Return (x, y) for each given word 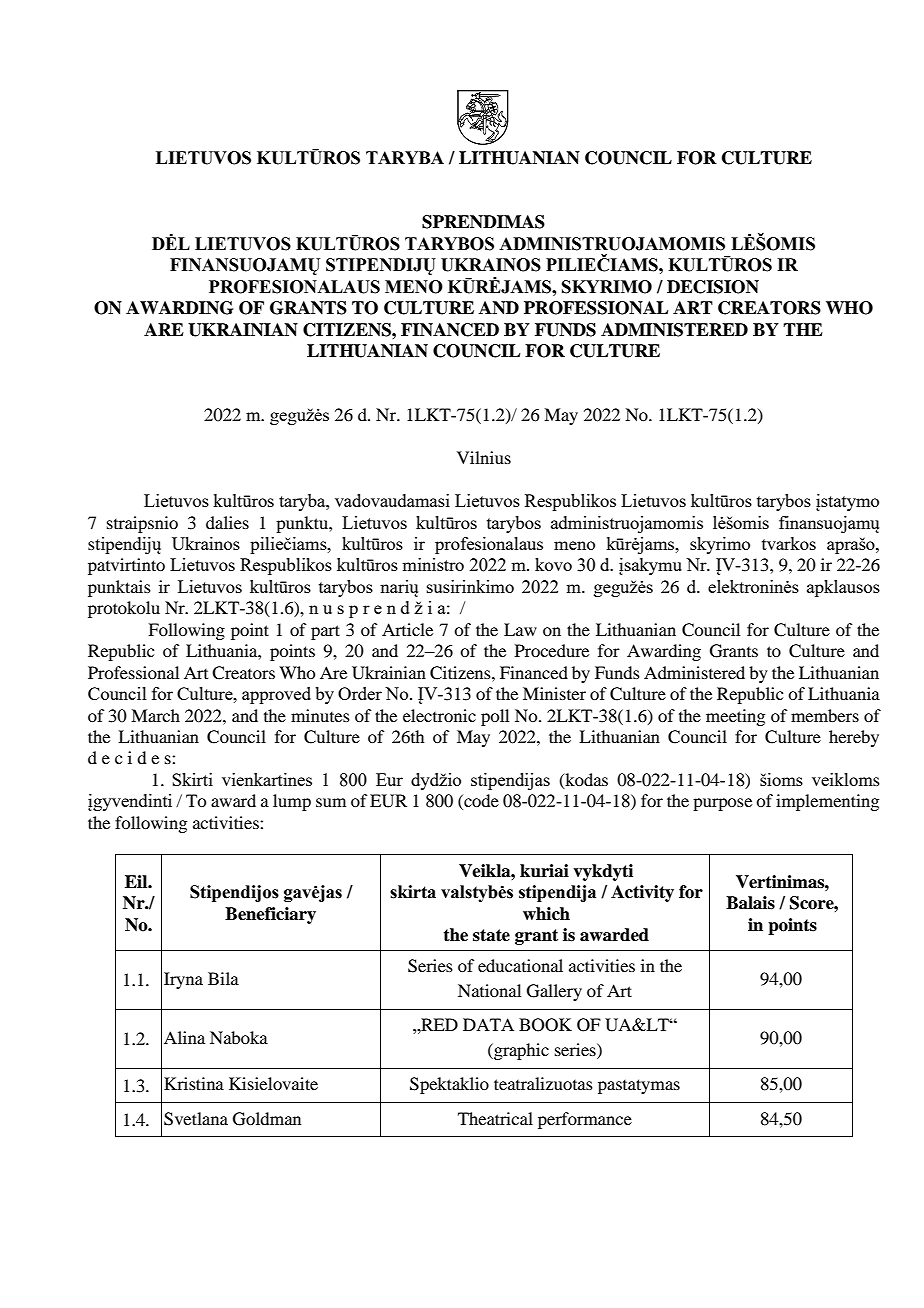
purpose (722, 804)
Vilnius (484, 457)
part (325, 632)
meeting (735, 717)
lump (292, 802)
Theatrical (495, 1118)
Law (520, 629)
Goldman (267, 1119)
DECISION (713, 287)
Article (407, 629)
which (546, 914)
